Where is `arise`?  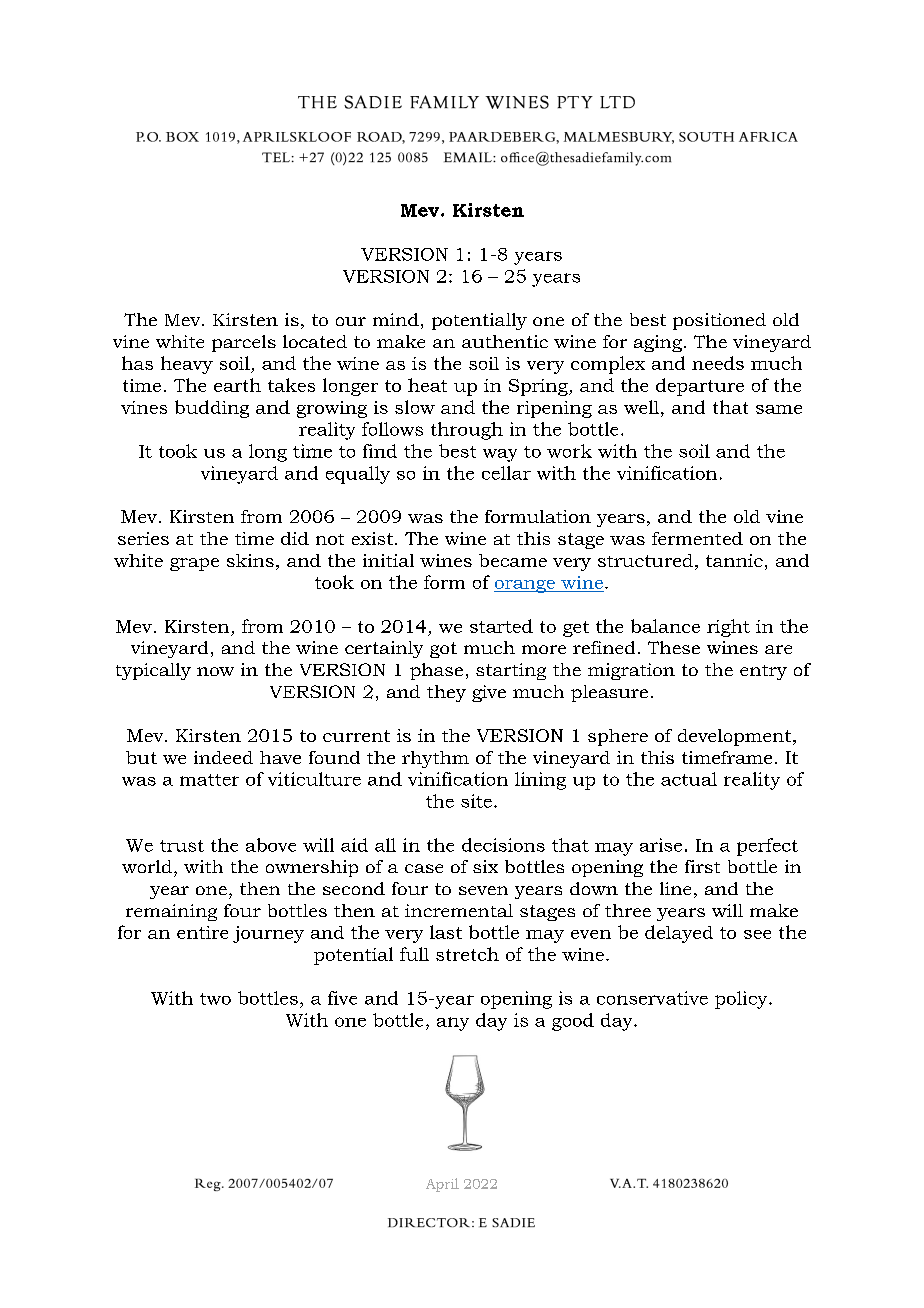 arise is located at coordinates (661, 845).
